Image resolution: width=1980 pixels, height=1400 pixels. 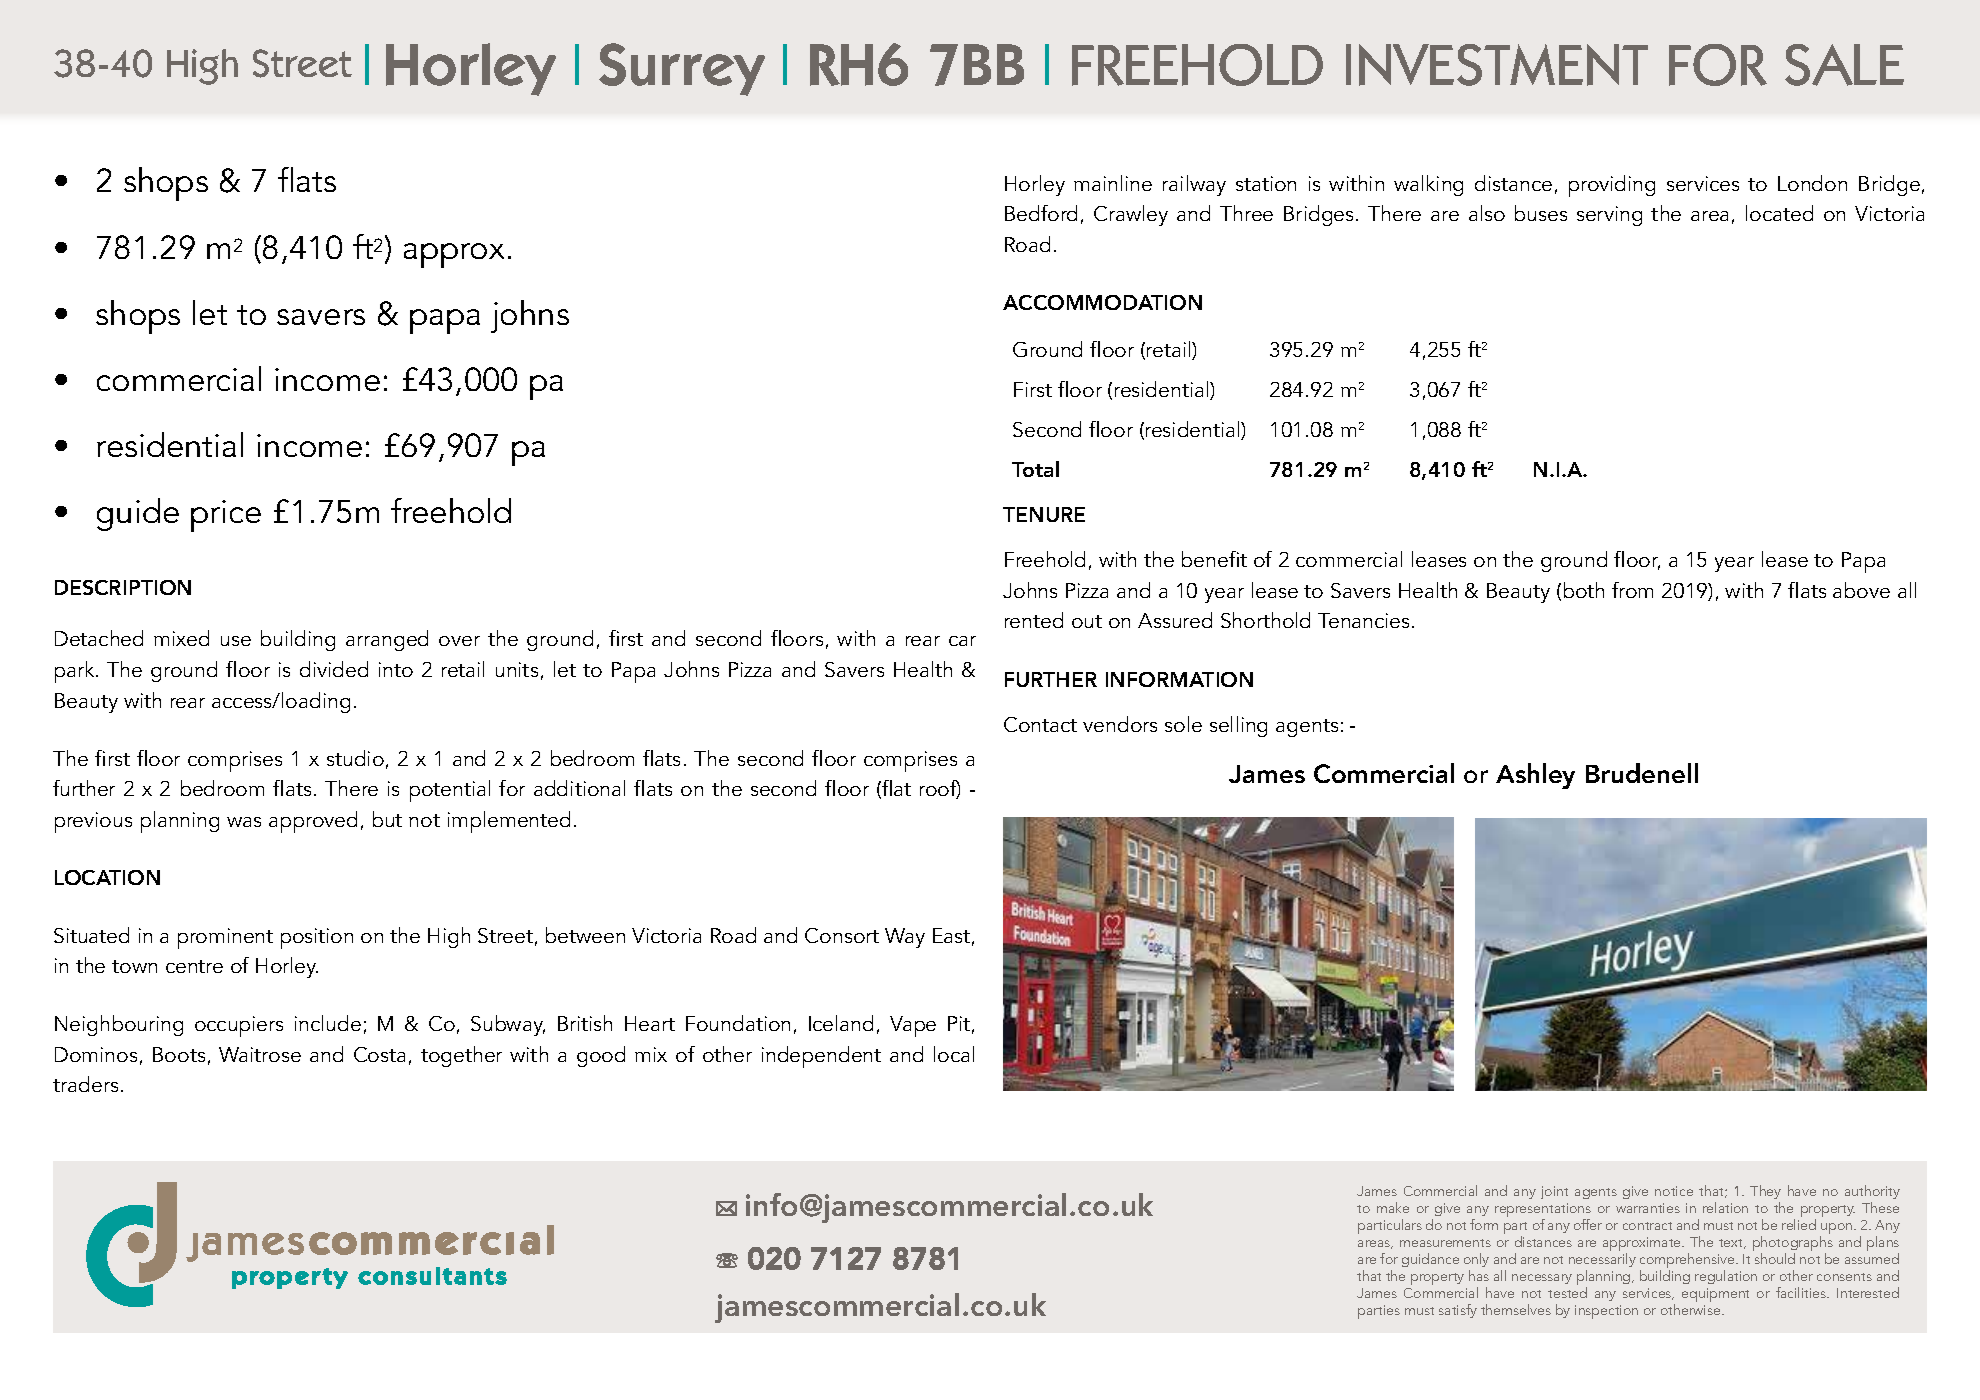 What do you see at coordinates (1040, 724) in the document?
I see `Contact` at bounding box center [1040, 724].
